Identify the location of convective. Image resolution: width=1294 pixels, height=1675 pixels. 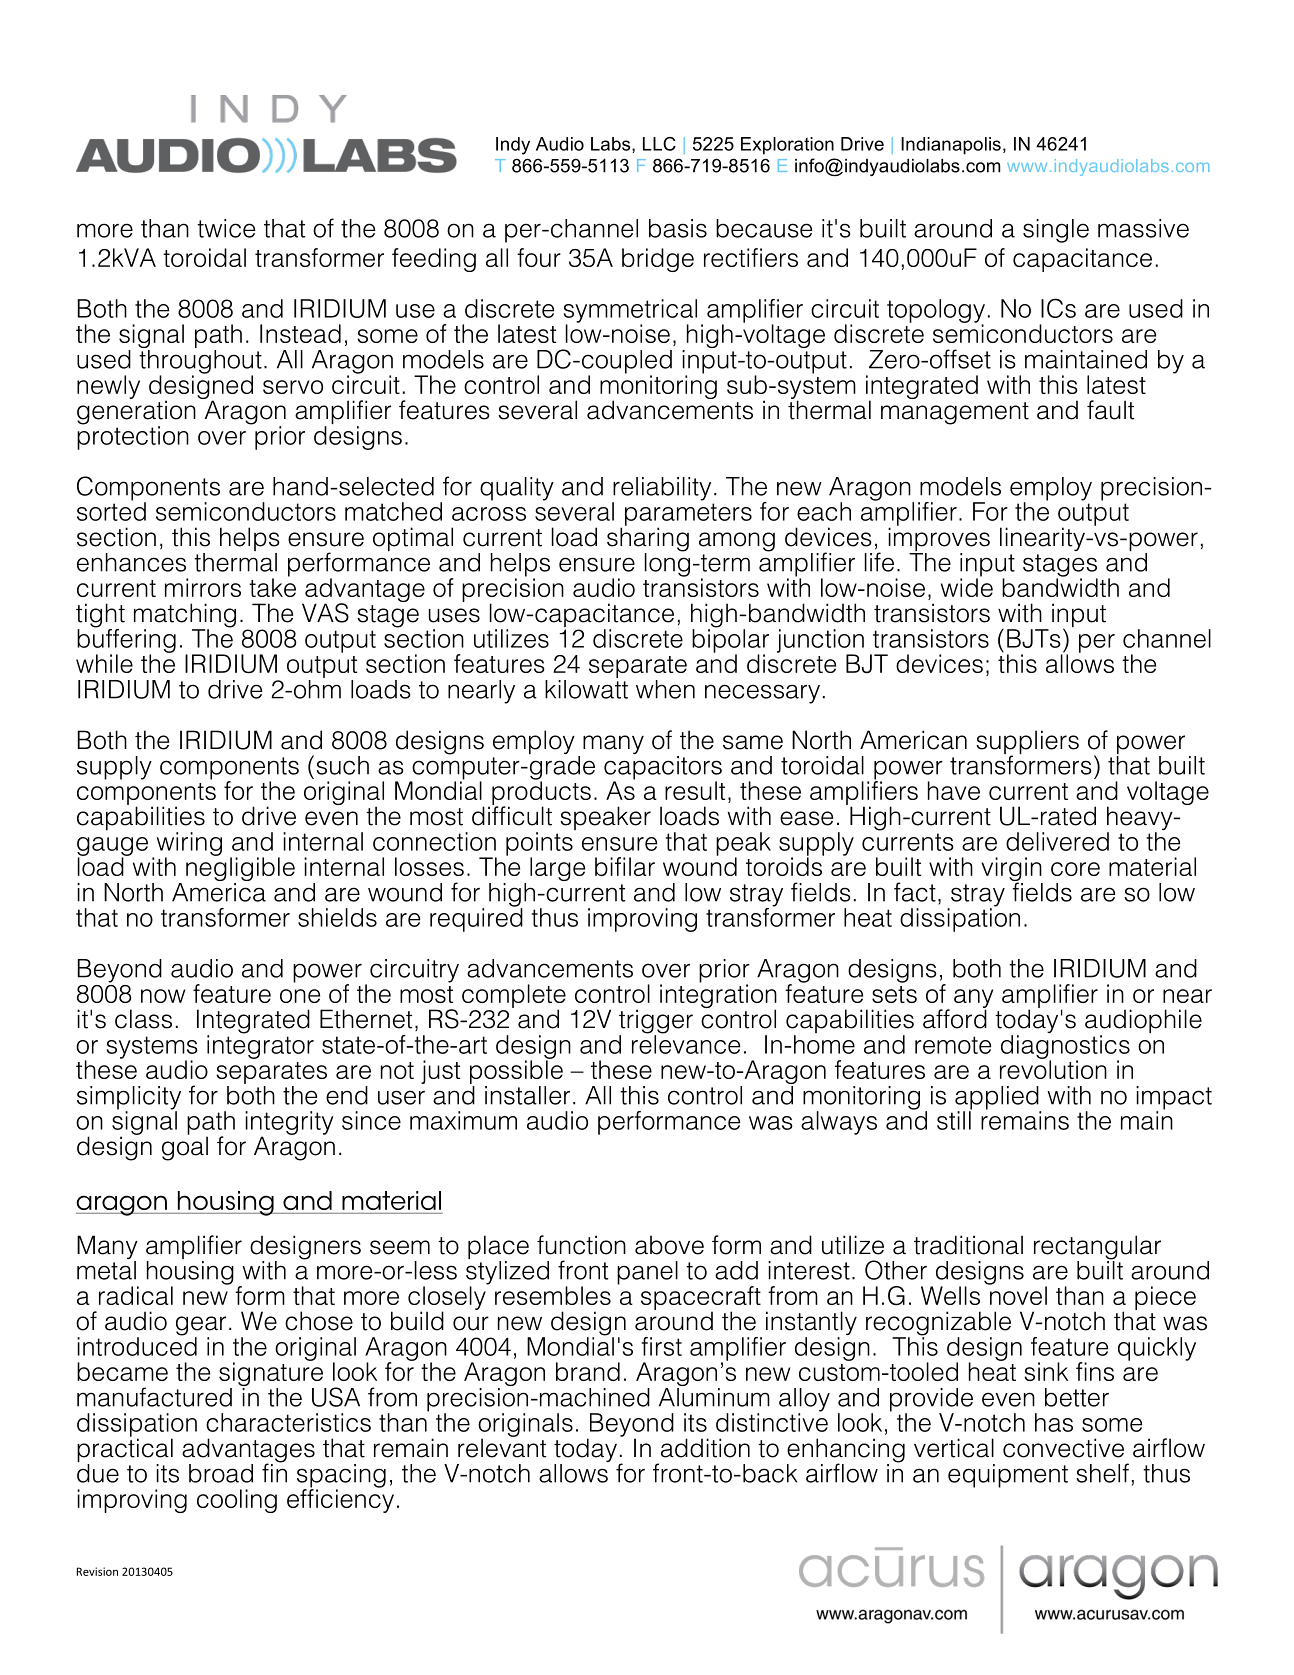
(1063, 1448).
